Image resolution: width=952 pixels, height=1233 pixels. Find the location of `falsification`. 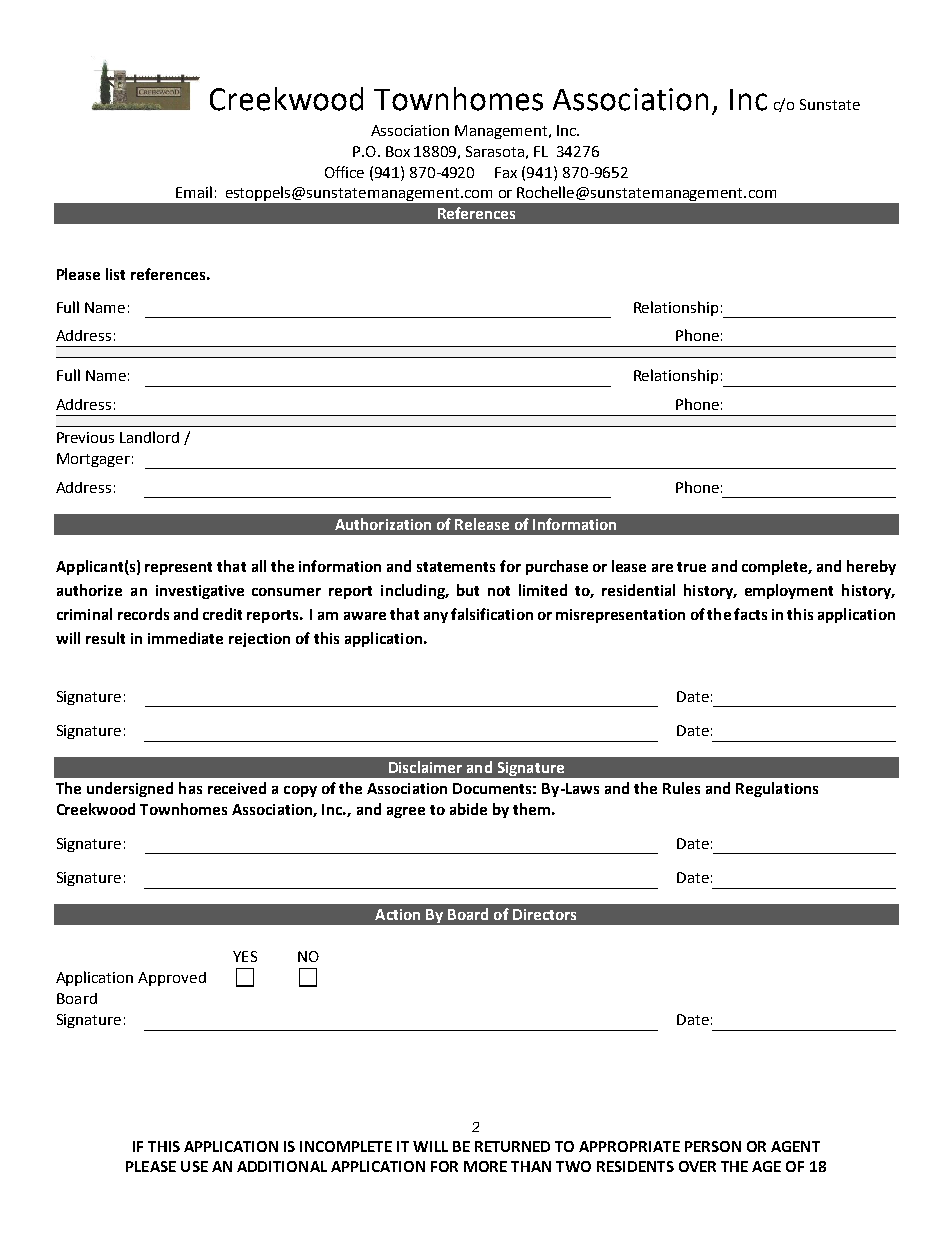

falsification is located at coordinates (492, 614).
